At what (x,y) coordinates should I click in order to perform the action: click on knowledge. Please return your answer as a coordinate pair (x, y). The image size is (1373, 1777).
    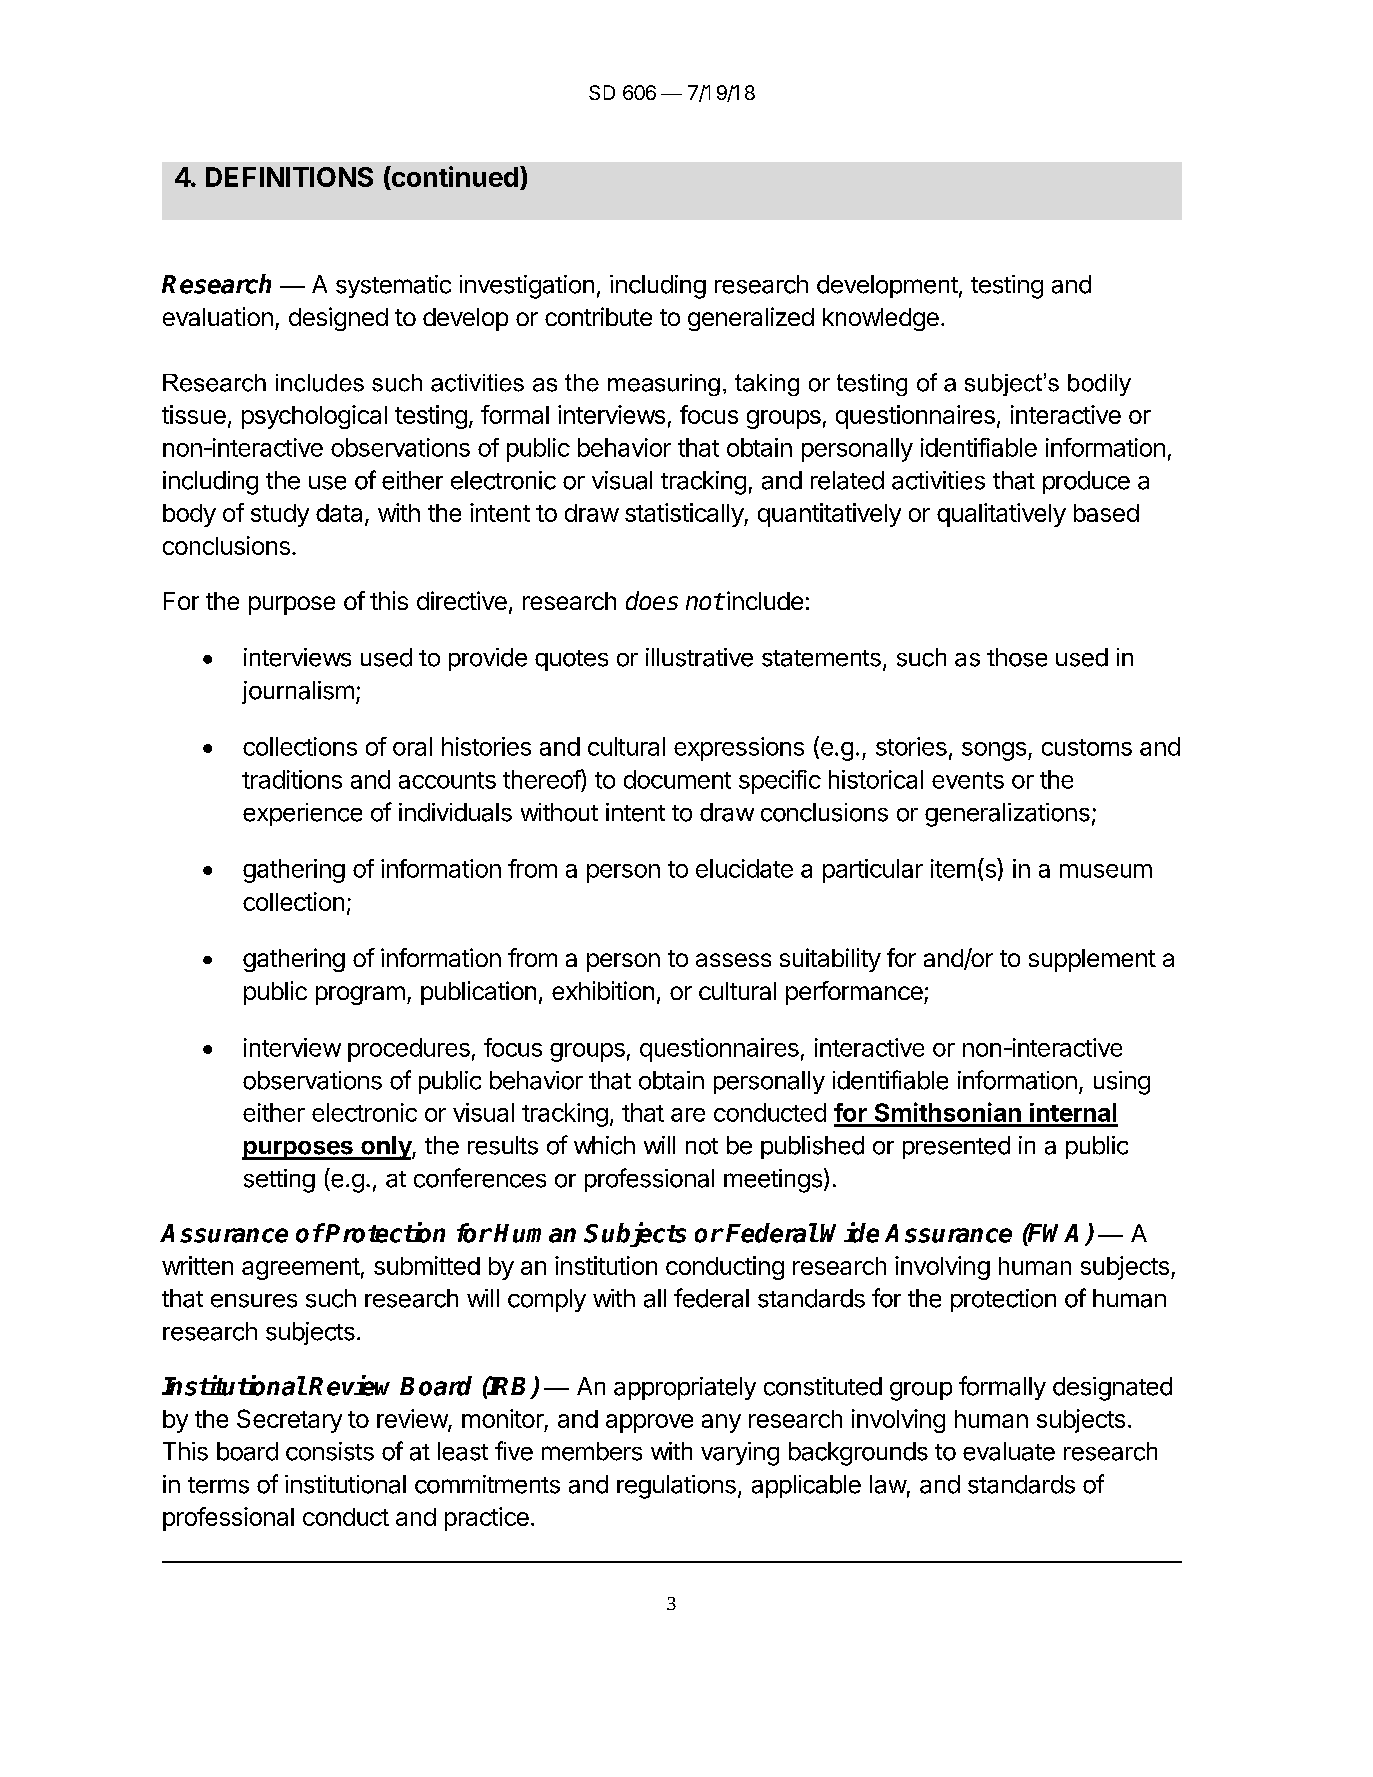
    Looking at the image, I should click on (881, 319).
